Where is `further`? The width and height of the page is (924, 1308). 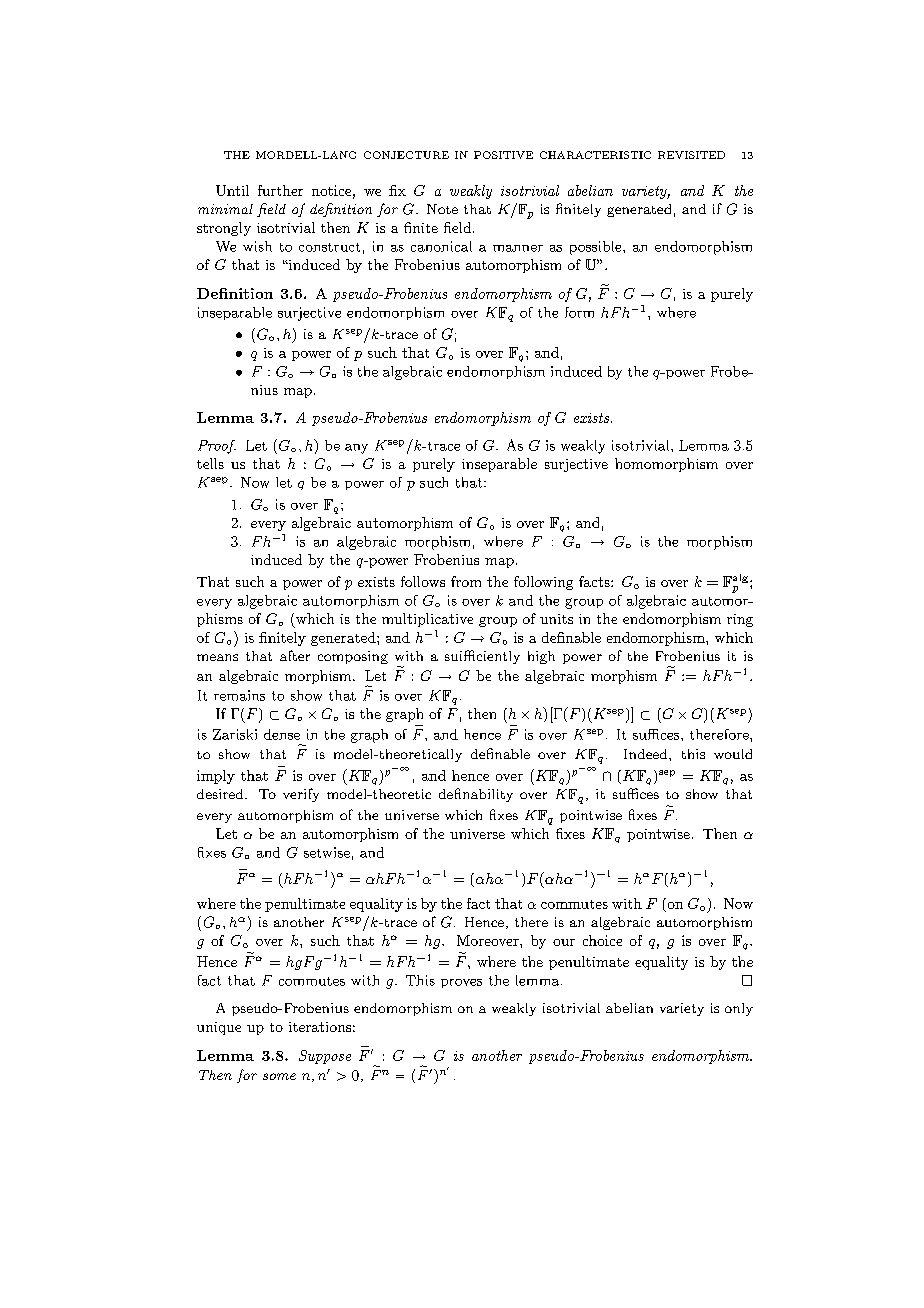 further is located at coordinates (280, 190).
